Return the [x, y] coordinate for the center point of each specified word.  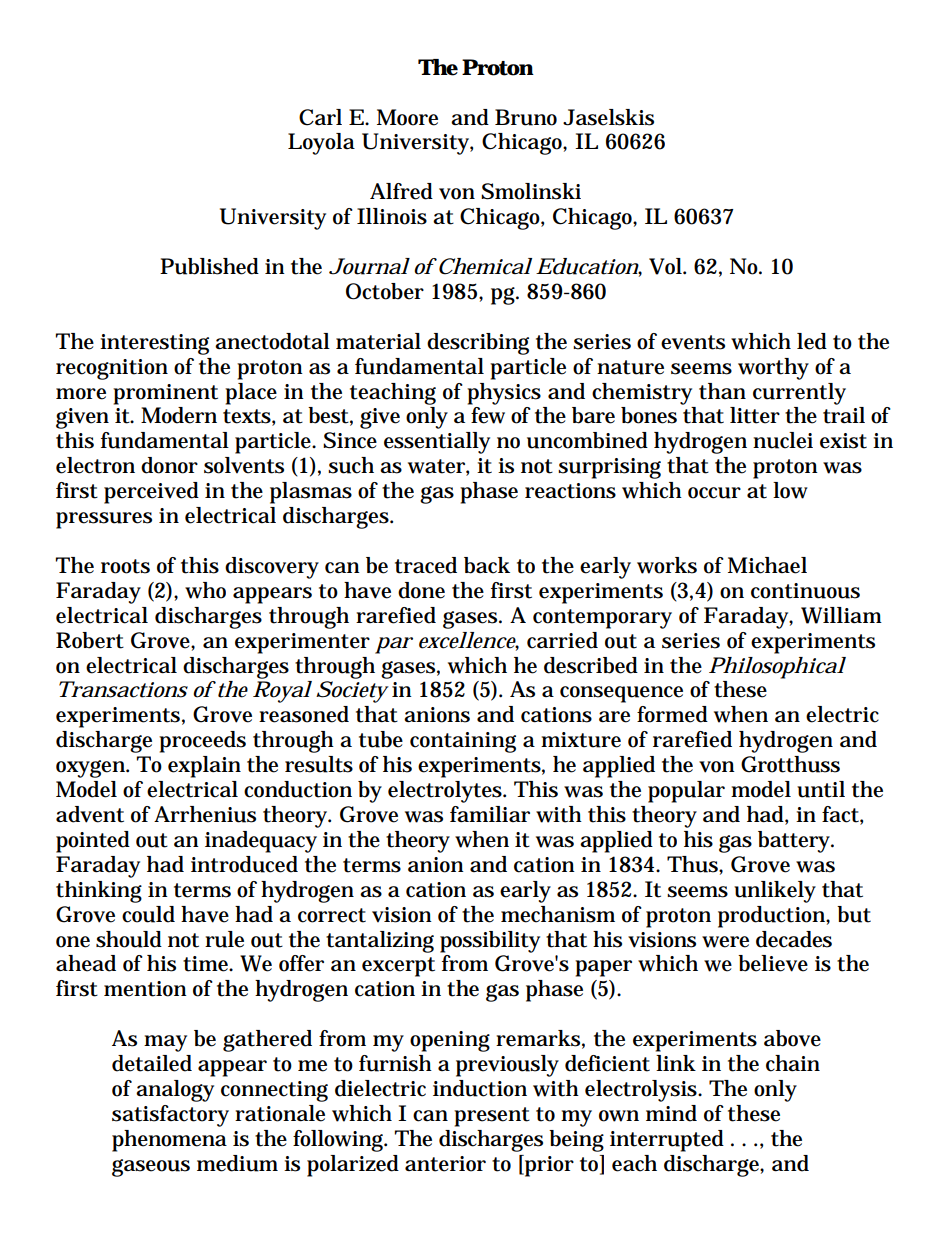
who [205, 590]
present [492, 1117]
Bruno [526, 117]
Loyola [321, 144]
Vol [666, 266]
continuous [805, 591]
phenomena [169, 1141]
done [421, 590]
